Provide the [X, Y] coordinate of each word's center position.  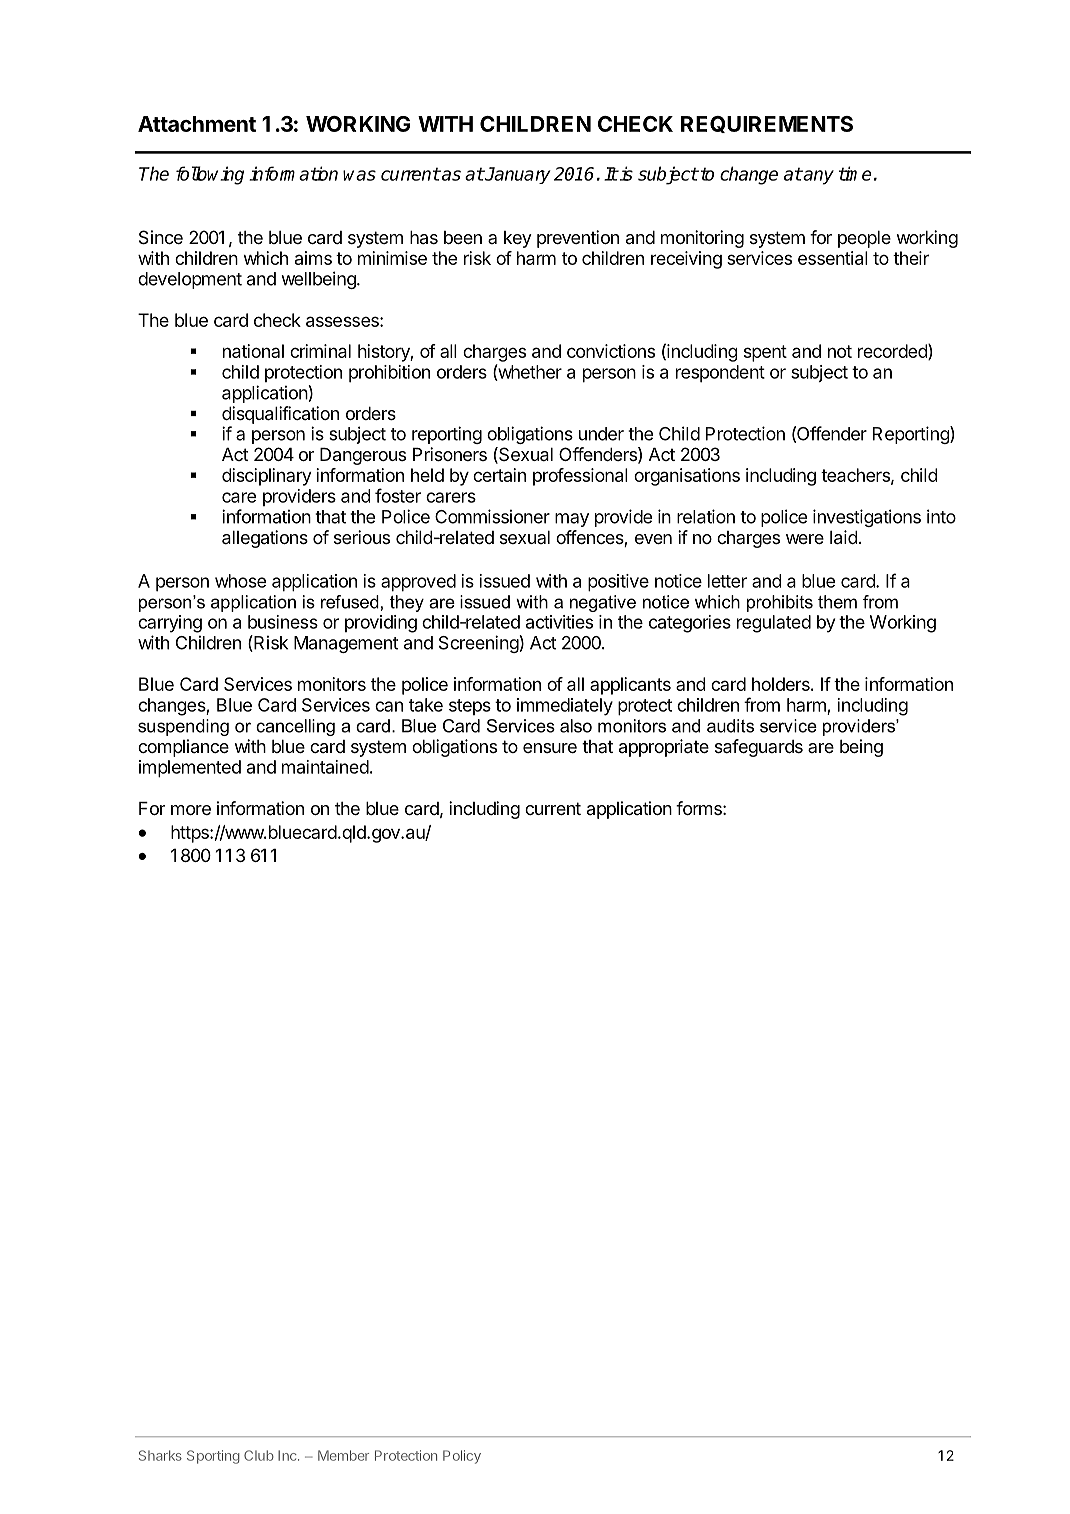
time [855, 173]
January [517, 175]
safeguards [759, 748]
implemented [190, 769]
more [191, 810]
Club [259, 1455]
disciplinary [267, 477]
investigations [867, 518]
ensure [550, 748]
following [210, 175]
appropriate [664, 748]
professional [580, 477]
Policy [462, 1457]
